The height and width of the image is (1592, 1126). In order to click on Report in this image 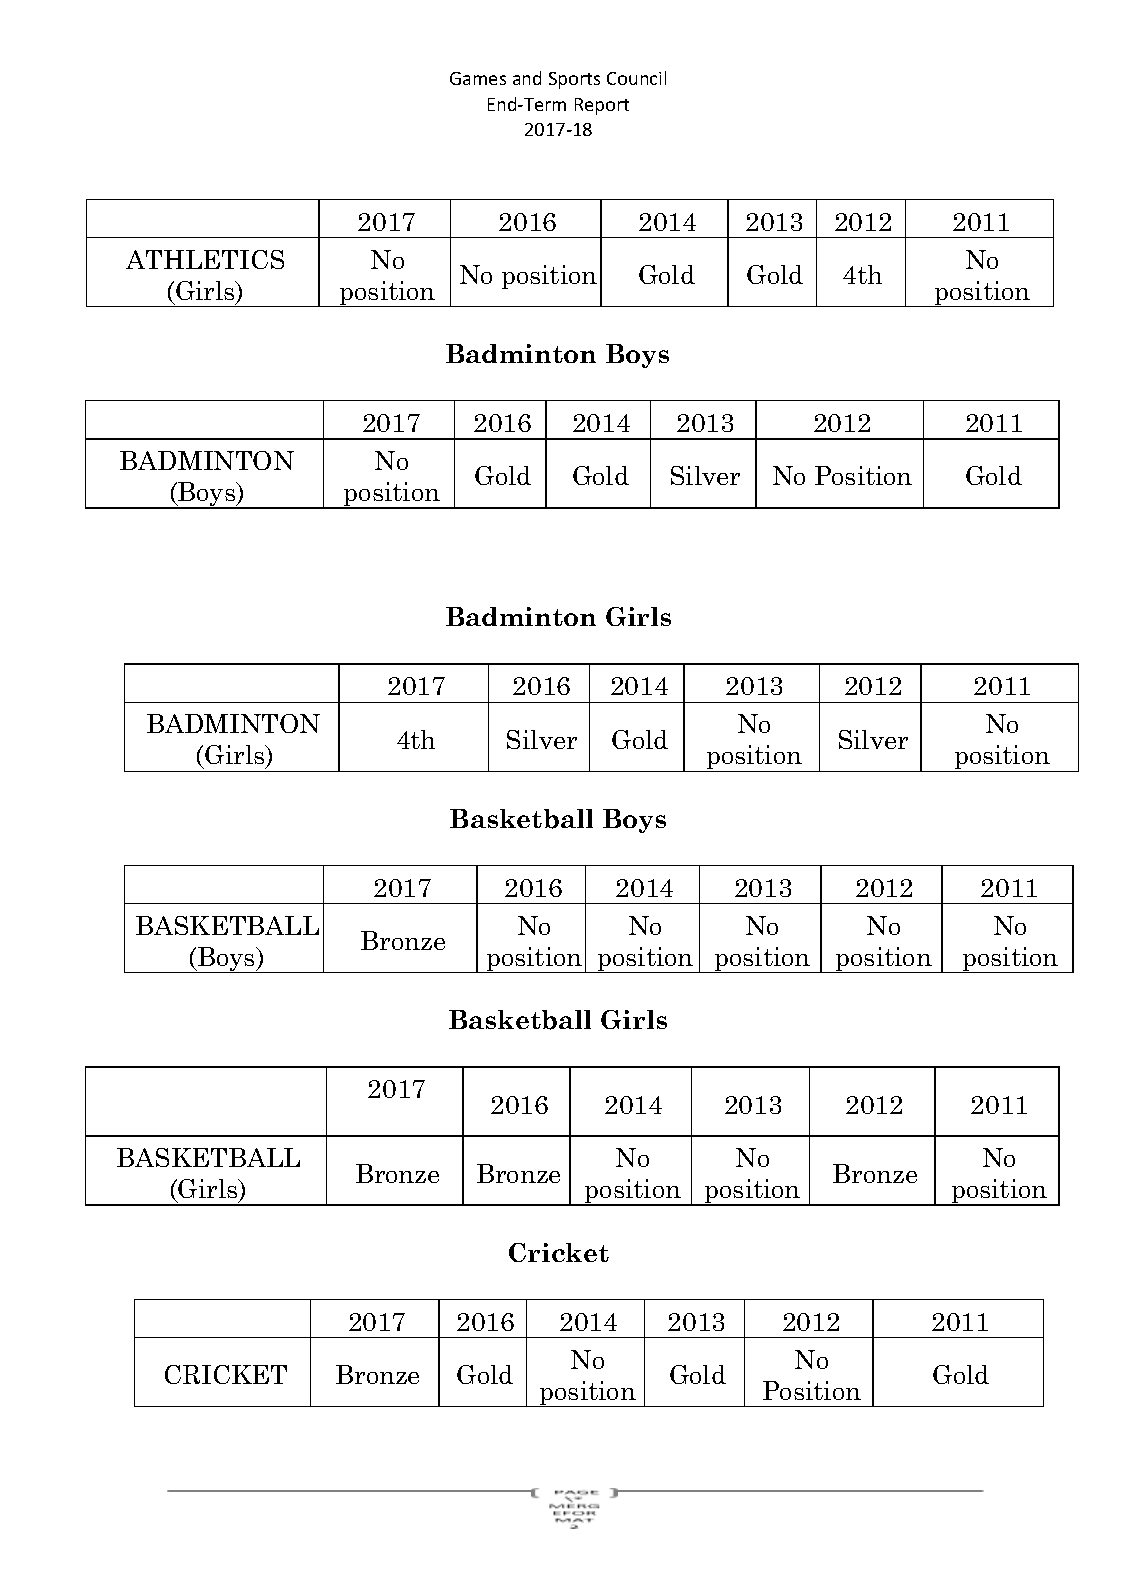, I will do `click(602, 106)`.
